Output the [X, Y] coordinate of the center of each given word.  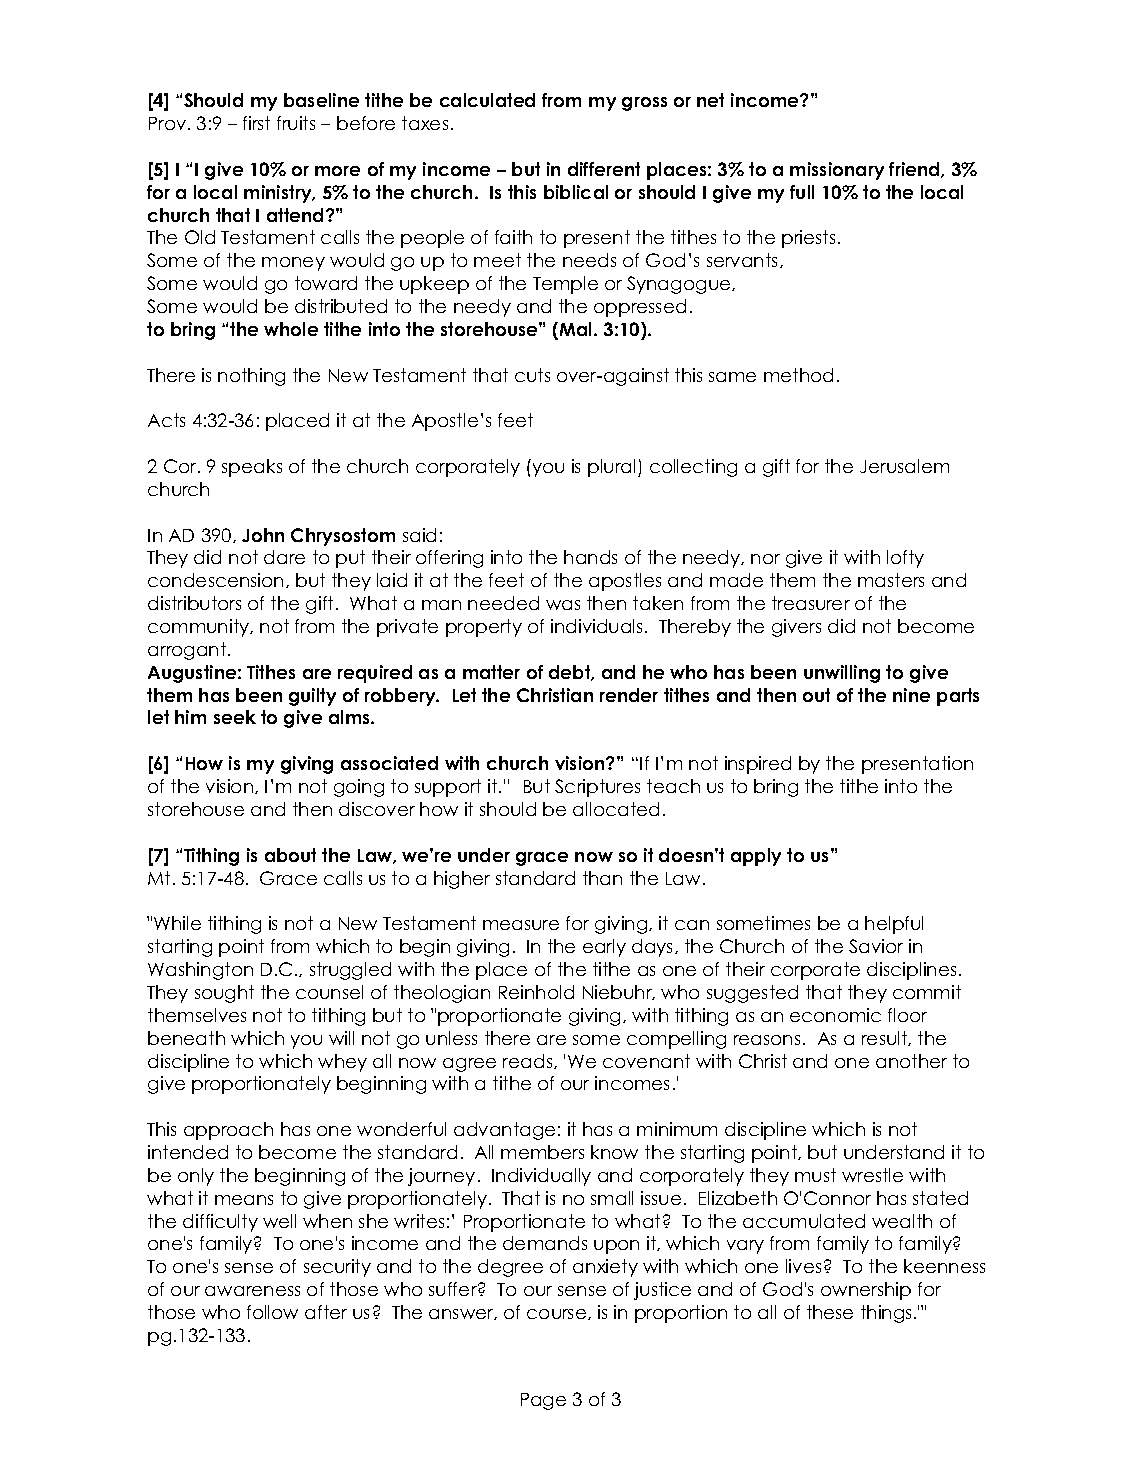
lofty [905, 559]
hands [590, 557]
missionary [837, 171]
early [604, 948]
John [263, 535]
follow [272, 1312]
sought [224, 994]
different [604, 169]
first [256, 123]
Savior [876, 946]
